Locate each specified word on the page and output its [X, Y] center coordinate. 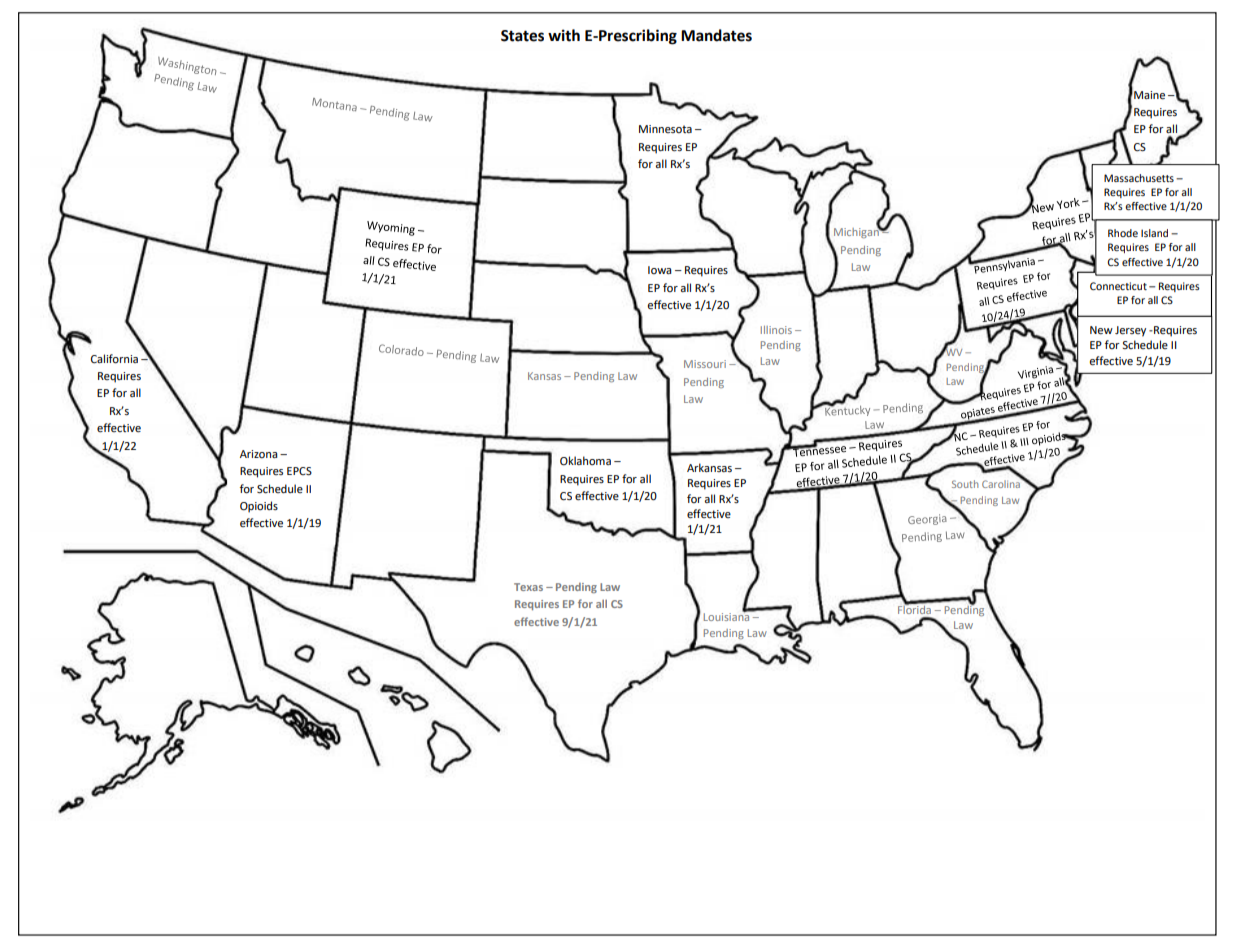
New [1101, 330]
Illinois [776, 330]
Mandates [716, 35]
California [114, 359]
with [564, 35]
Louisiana [728, 616]
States [522, 36]
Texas [528, 587]
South [965, 484]
